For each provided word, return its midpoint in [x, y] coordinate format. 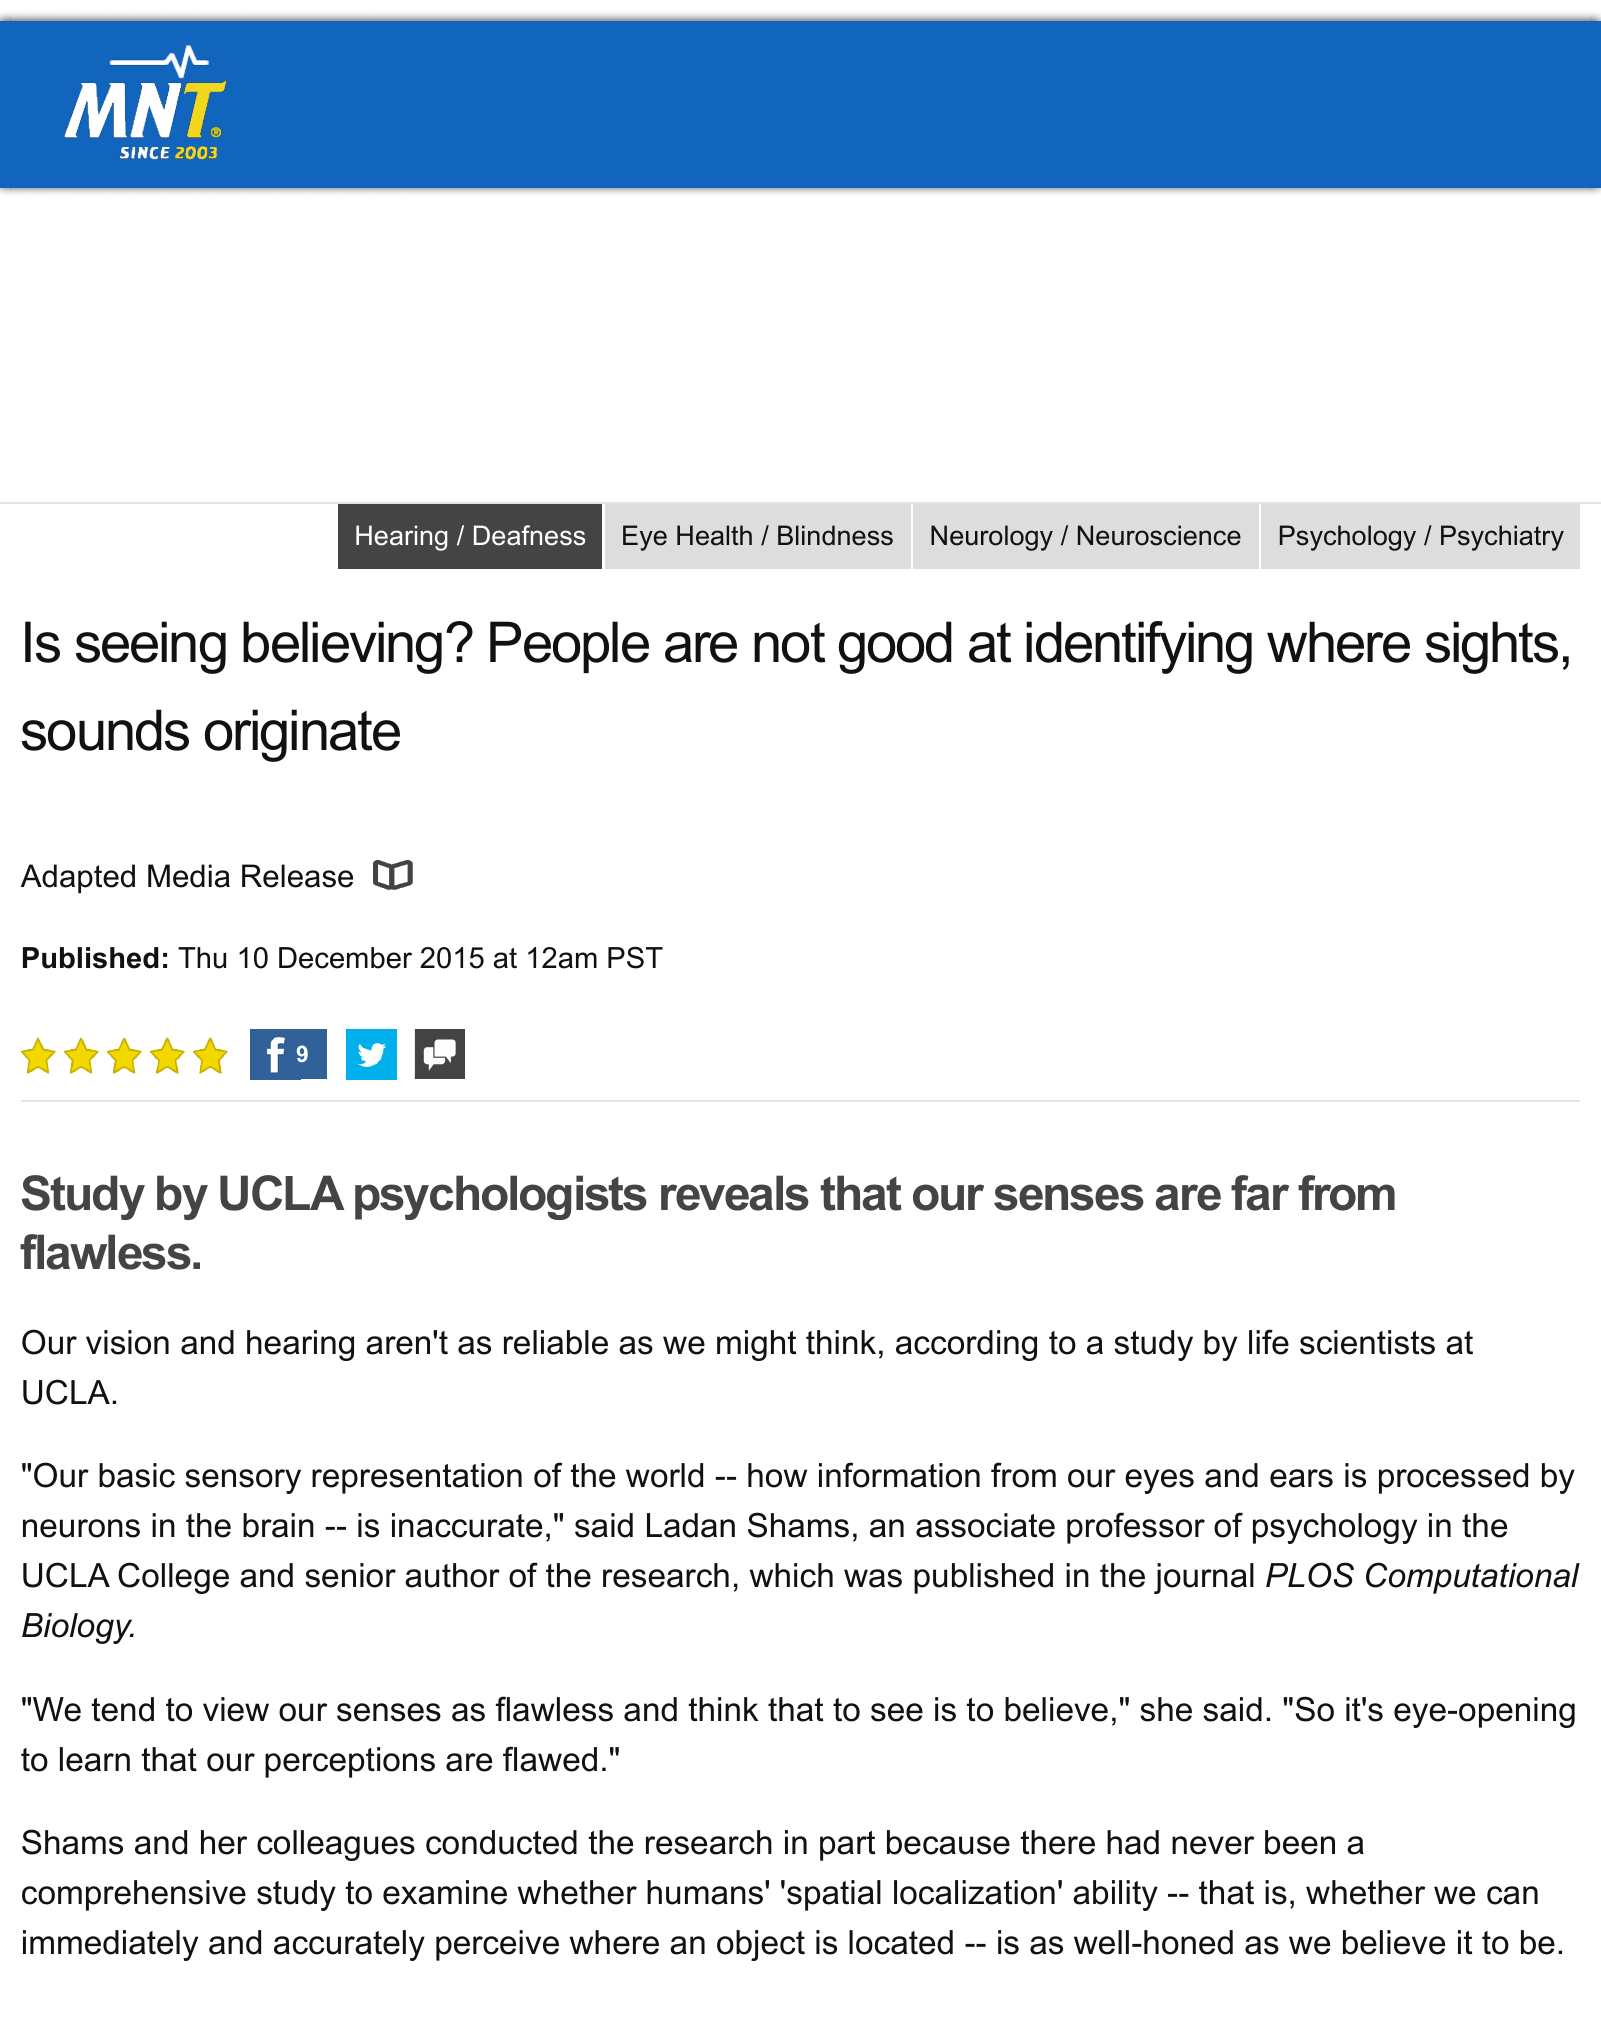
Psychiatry [1502, 538]
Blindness [835, 535]
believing [342, 647]
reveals [735, 1193]
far [1260, 1193]
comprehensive [134, 1895]
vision [127, 1342]
